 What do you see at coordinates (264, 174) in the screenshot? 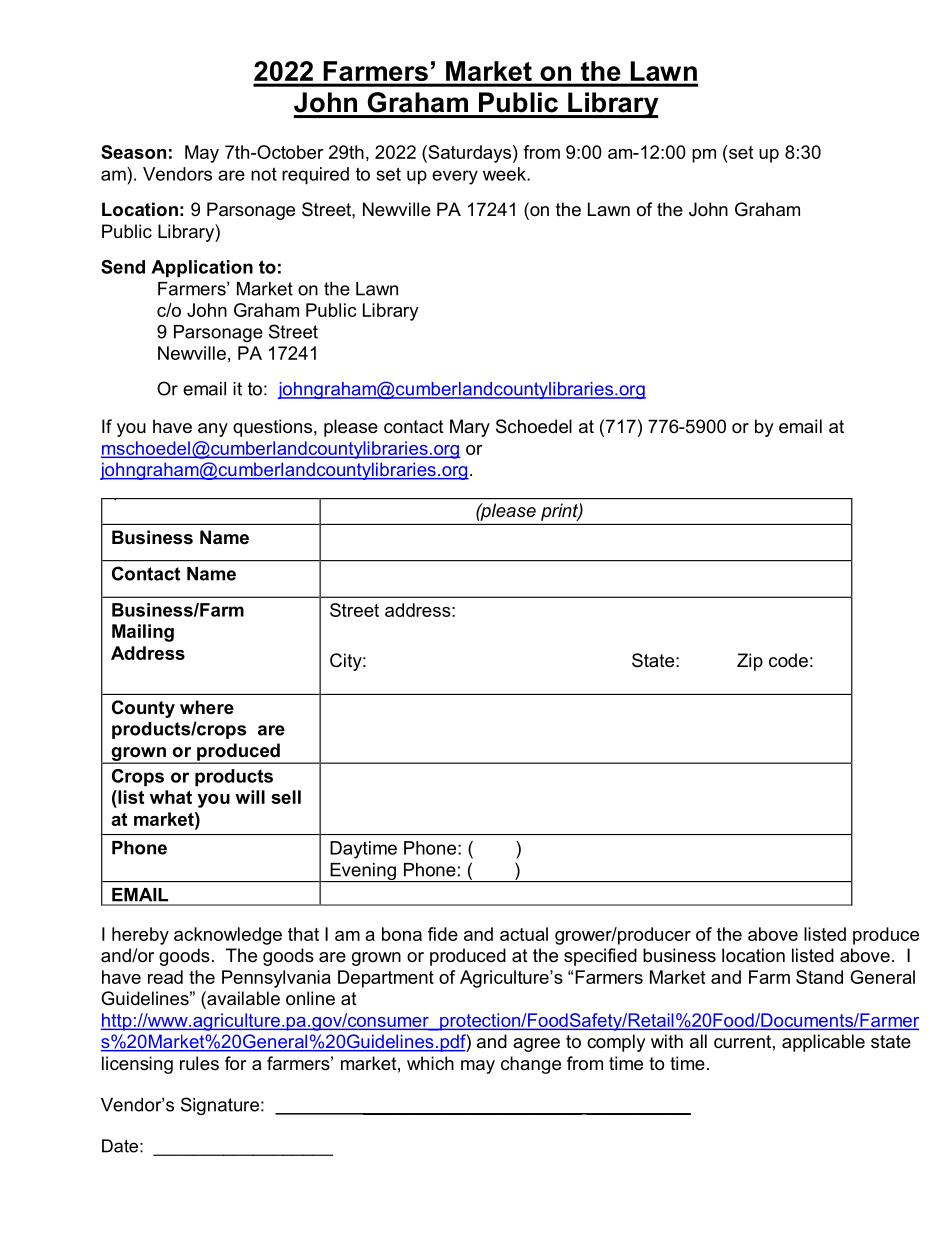
I see `not` at bounding box center [264, 174].
